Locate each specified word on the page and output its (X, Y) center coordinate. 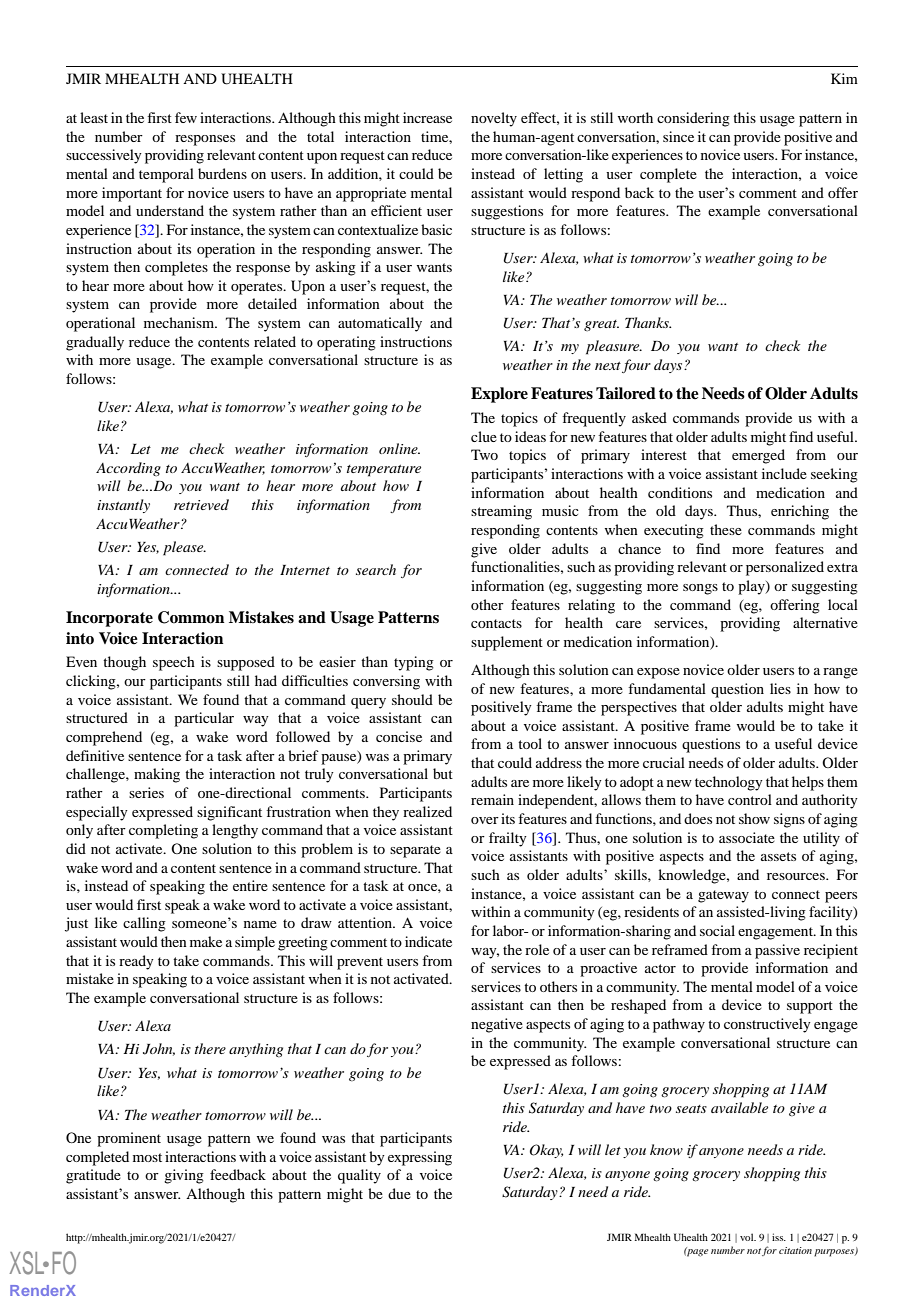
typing (414, 663)
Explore (499, 395)
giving (184, 1176)
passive (777, 951)
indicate (428, 941)
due (399, 1193)
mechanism (180, 322)
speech (174, 663)
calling (144, 924)
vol (748, 1237)
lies (780, 688)
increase (427, 117)
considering (693, 119)
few (186, 117)
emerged (758, 456)
